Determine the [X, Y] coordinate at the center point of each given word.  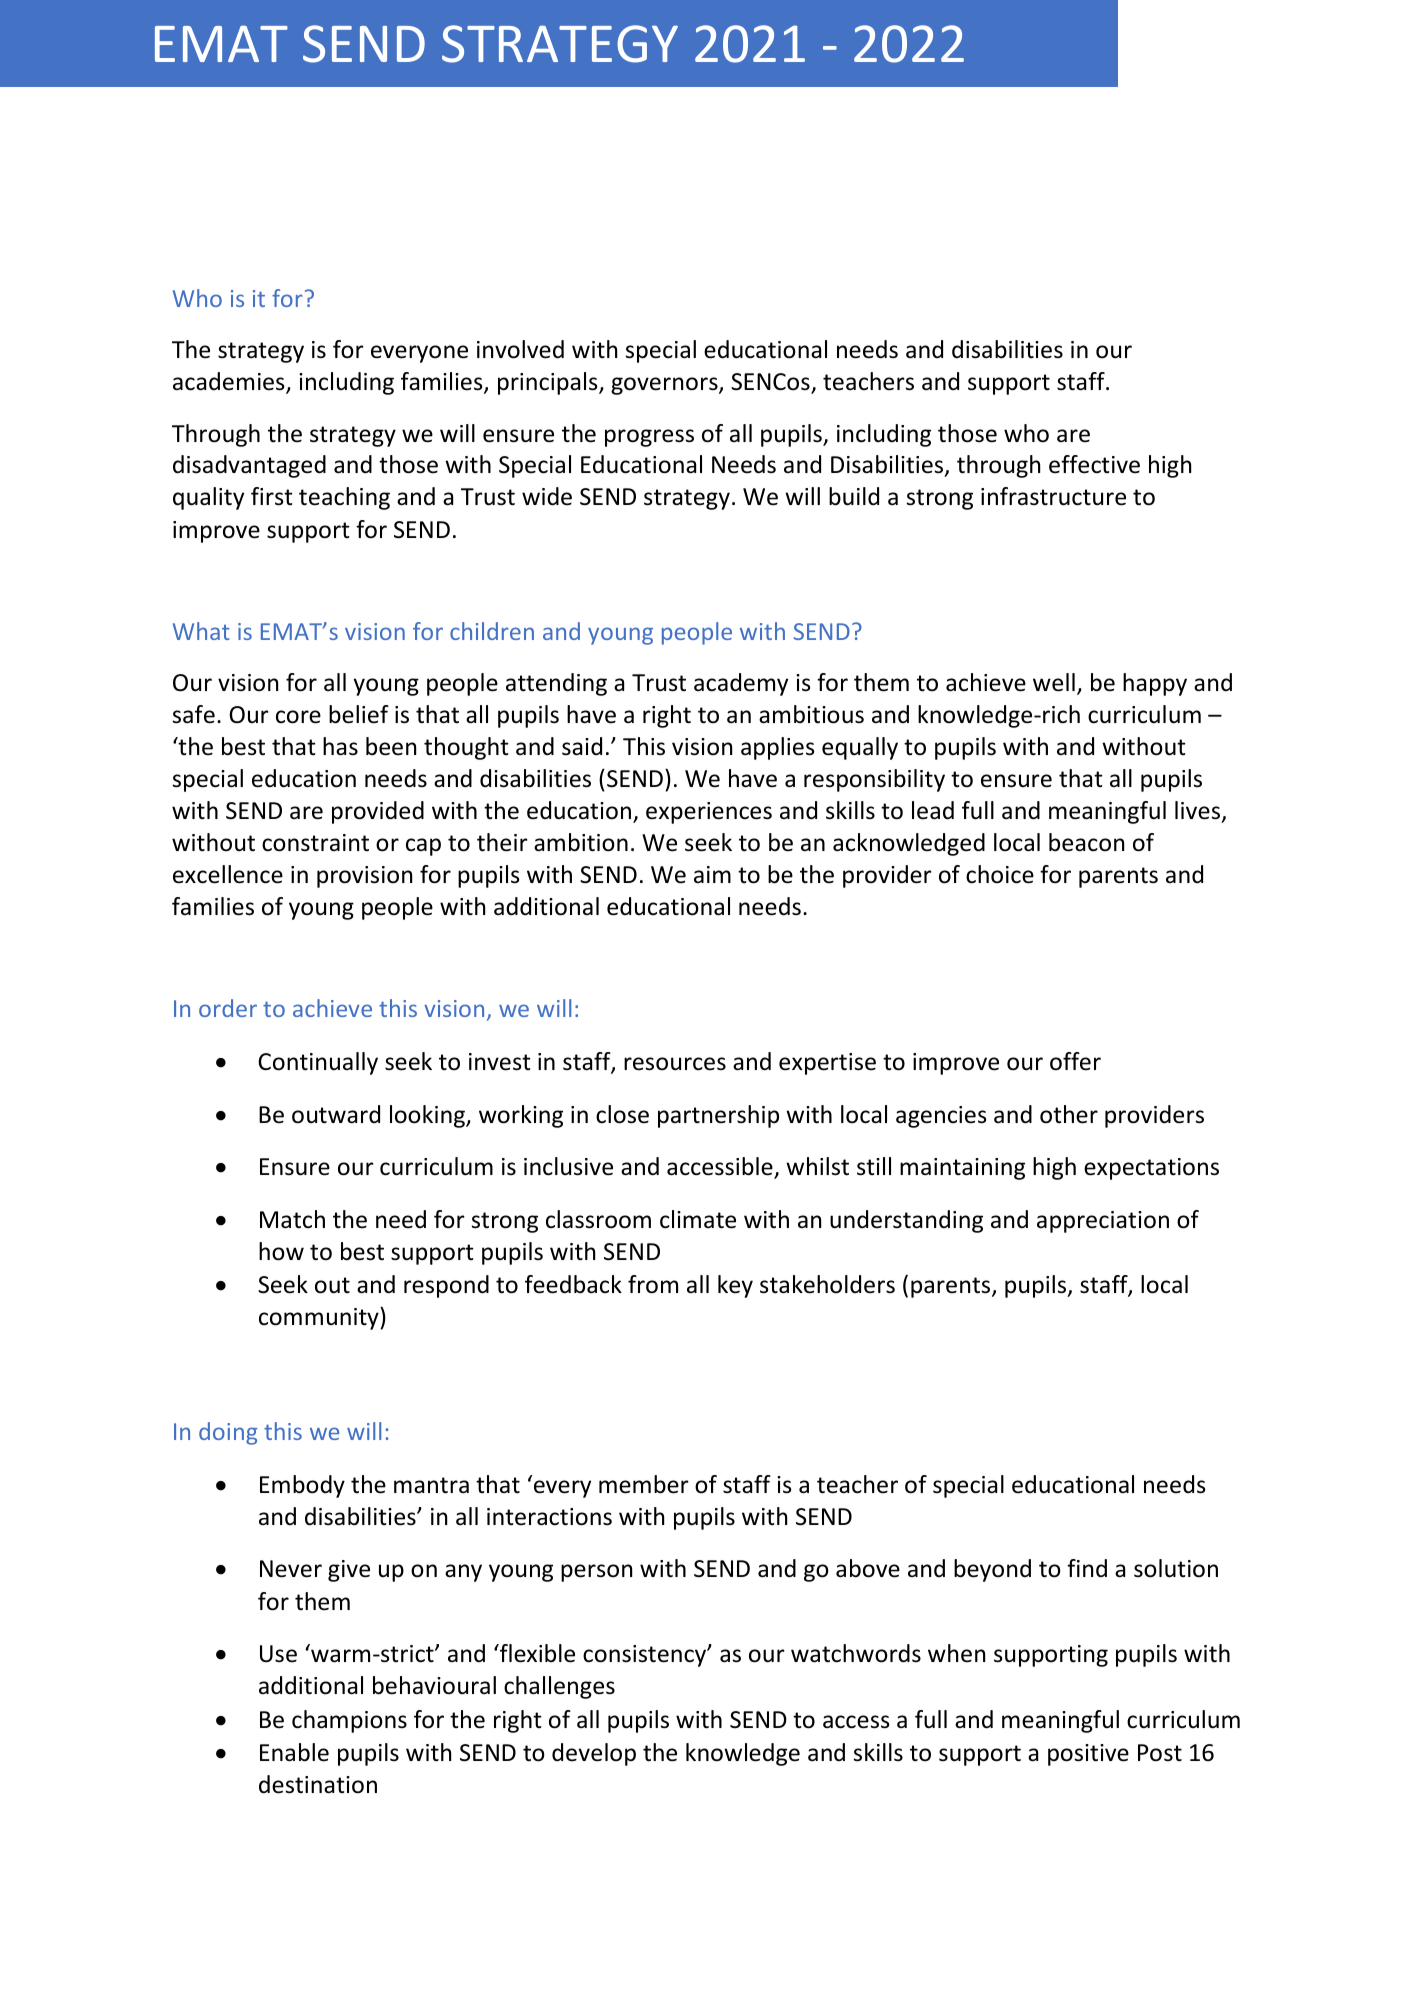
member [644, 1484]
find [1087, 1568]
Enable [294, 1752]
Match [292, 1219]
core [298, 717]
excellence [228, 874]
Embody [302, 1486]
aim [712, 874]
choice [1000, 874]
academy [741, 684]
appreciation [1103, 1222]
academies [230, 383]
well [1054, 682]
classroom [598, 1219]
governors [665, 386]
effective [1094, 464]
